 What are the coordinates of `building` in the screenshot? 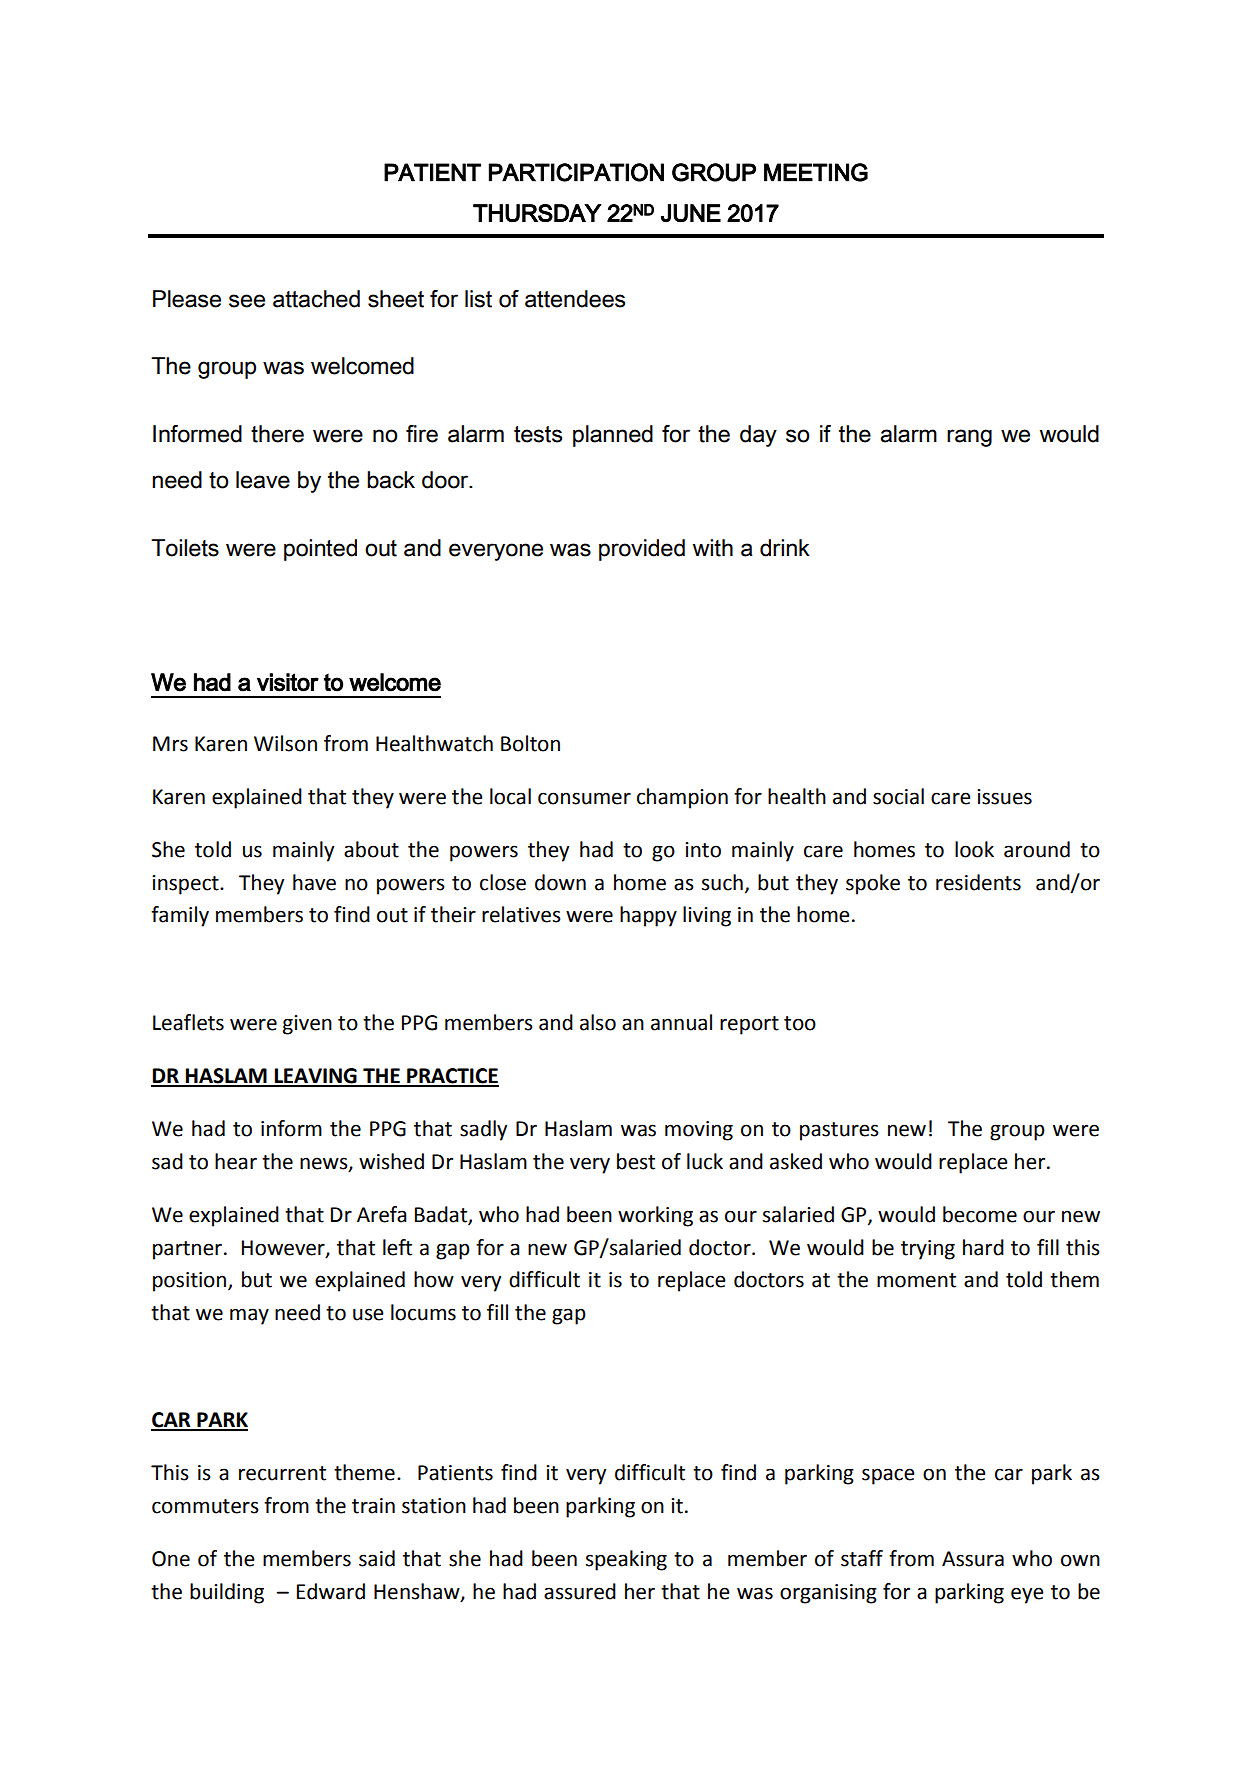 It's located at (227, 1593).
